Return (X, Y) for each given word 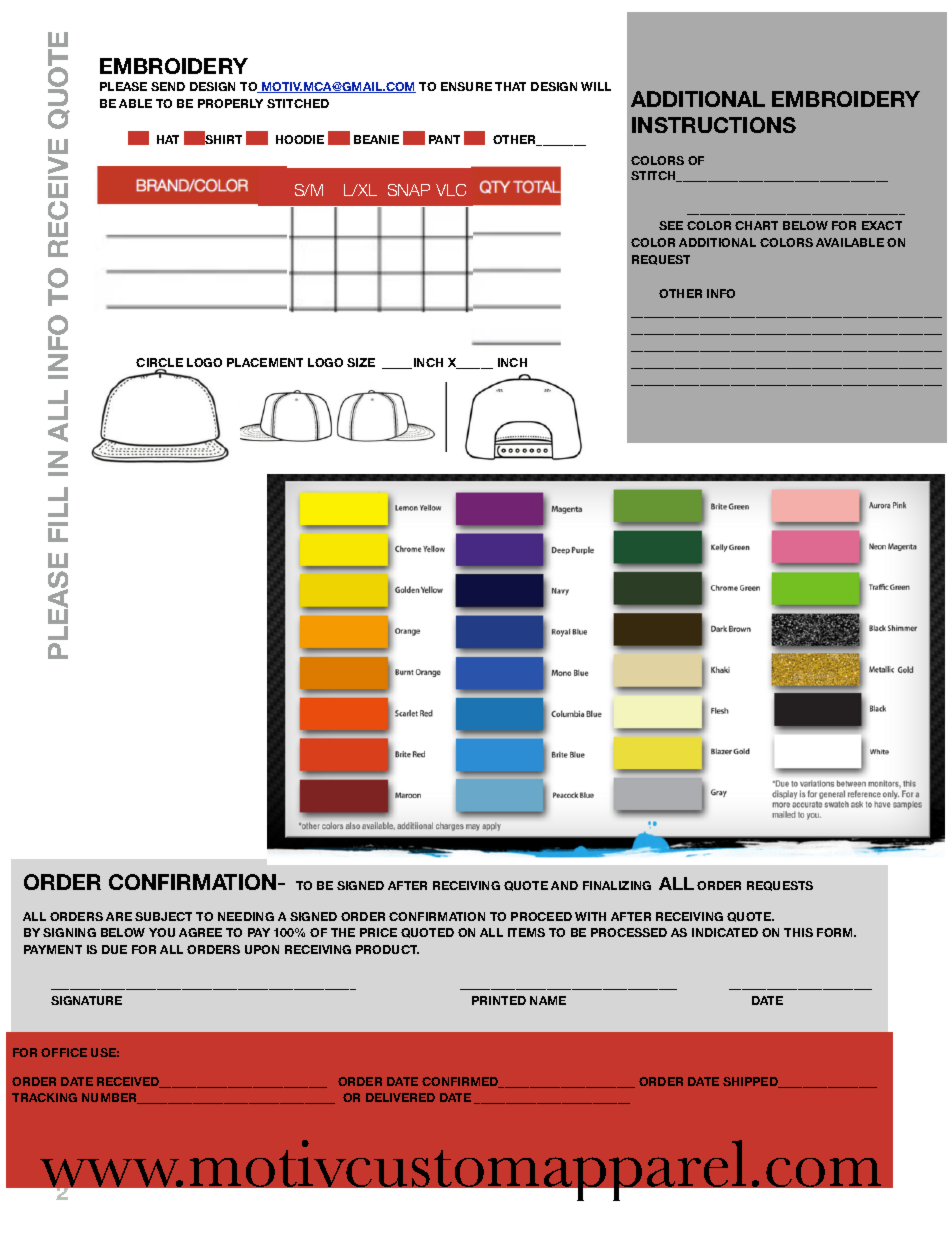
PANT (444, 139)
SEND (168, 86)
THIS (798, 932)
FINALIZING (617, 885)
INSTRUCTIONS (714, 125)
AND (564, 885)
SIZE (361, 362)
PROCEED (541, 916)
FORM (836, 932)
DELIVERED (400, 1097)
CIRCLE (159, 364)
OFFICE (64, 1052)
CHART (756, 225)
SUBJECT (163, 916)
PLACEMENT (265, 362)
